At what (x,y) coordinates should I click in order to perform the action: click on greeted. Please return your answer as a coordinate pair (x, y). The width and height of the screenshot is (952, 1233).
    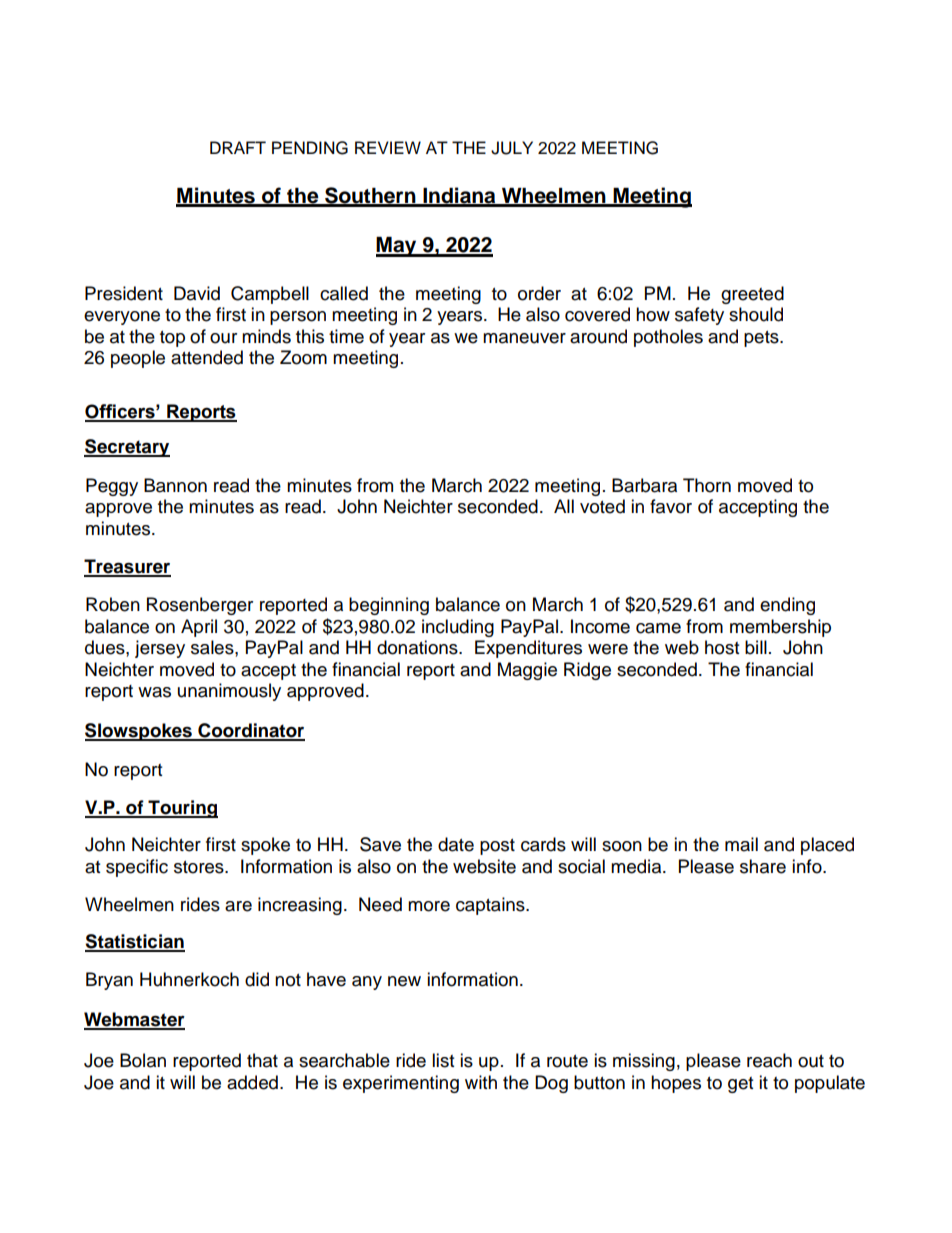
    Looking at the image, I should click on (752, 295).
